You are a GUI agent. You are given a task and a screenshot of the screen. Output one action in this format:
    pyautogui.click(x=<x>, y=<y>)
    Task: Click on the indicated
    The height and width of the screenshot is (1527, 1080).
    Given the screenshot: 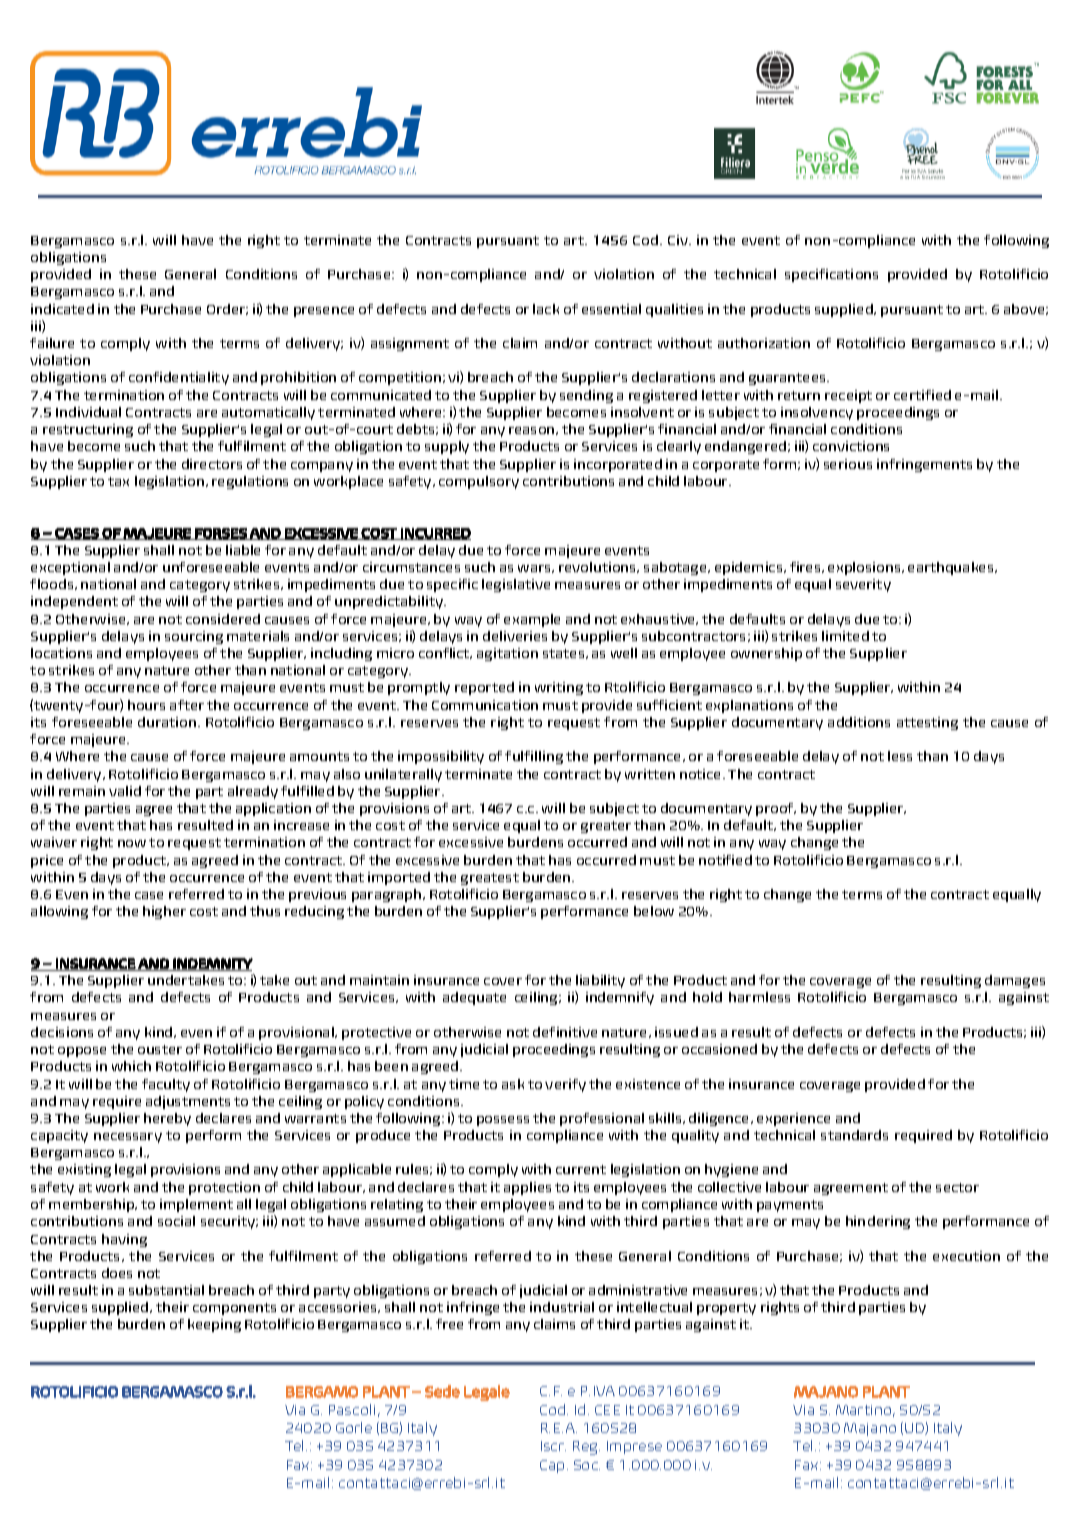 What is the action you would take?
    pyautogui.click(x=62, y=309)
